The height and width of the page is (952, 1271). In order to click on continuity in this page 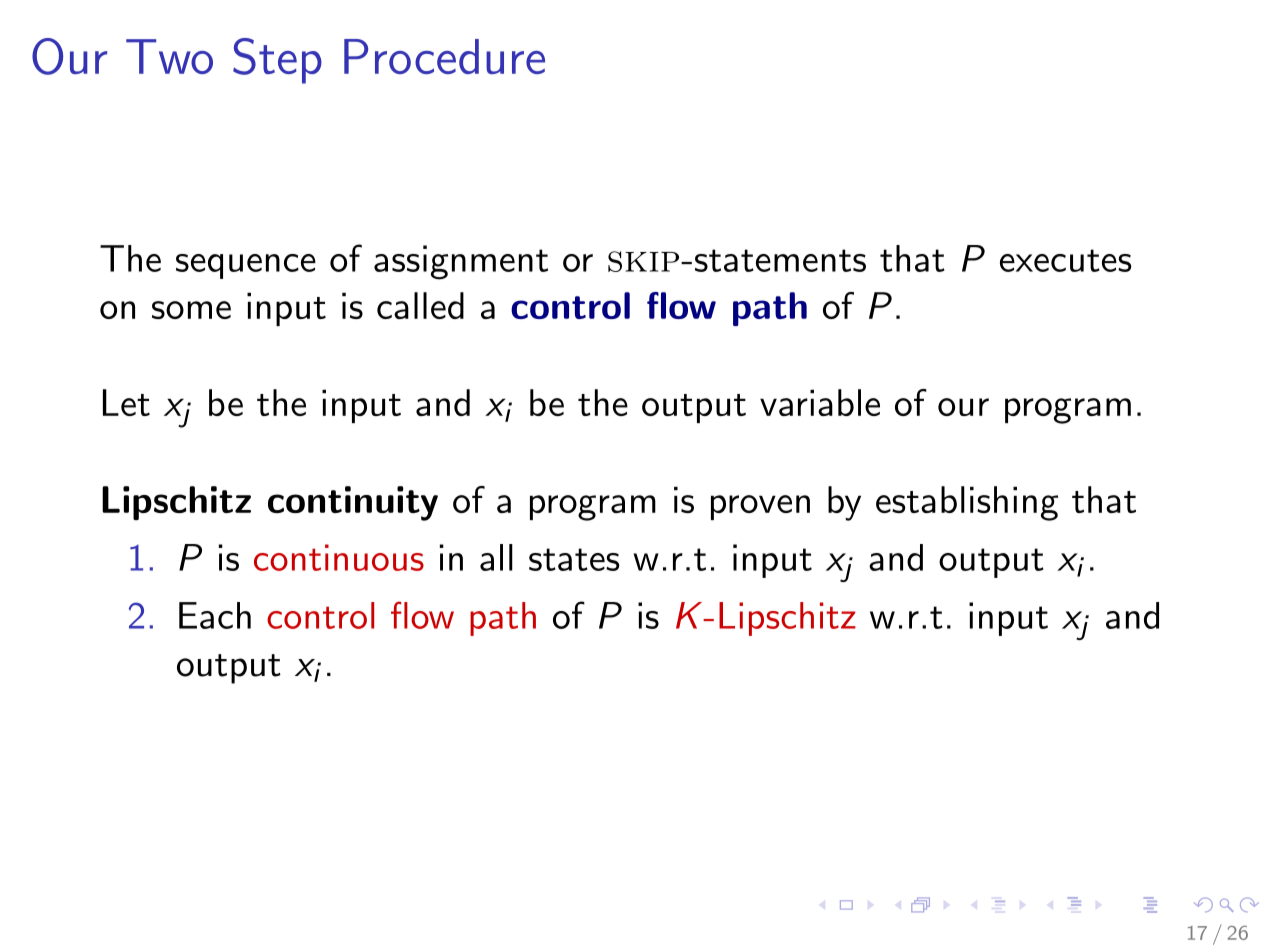, I will do `click(353, 503)`.
